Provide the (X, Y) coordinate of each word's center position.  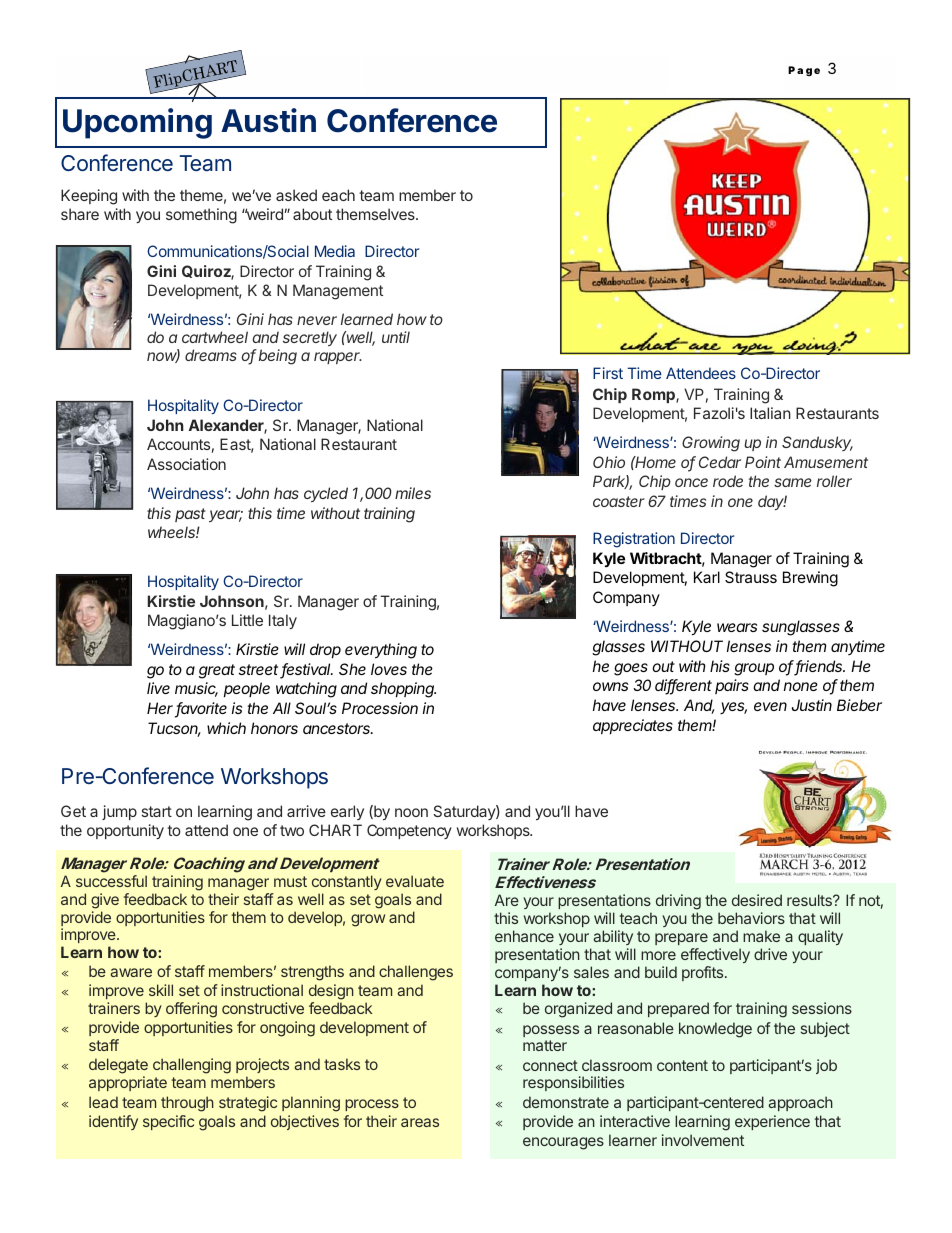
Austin (268, 120)
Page (804, 71)
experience (772, 1122)
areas (420, 1122)
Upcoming (137, 123)
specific (168, 1122)
